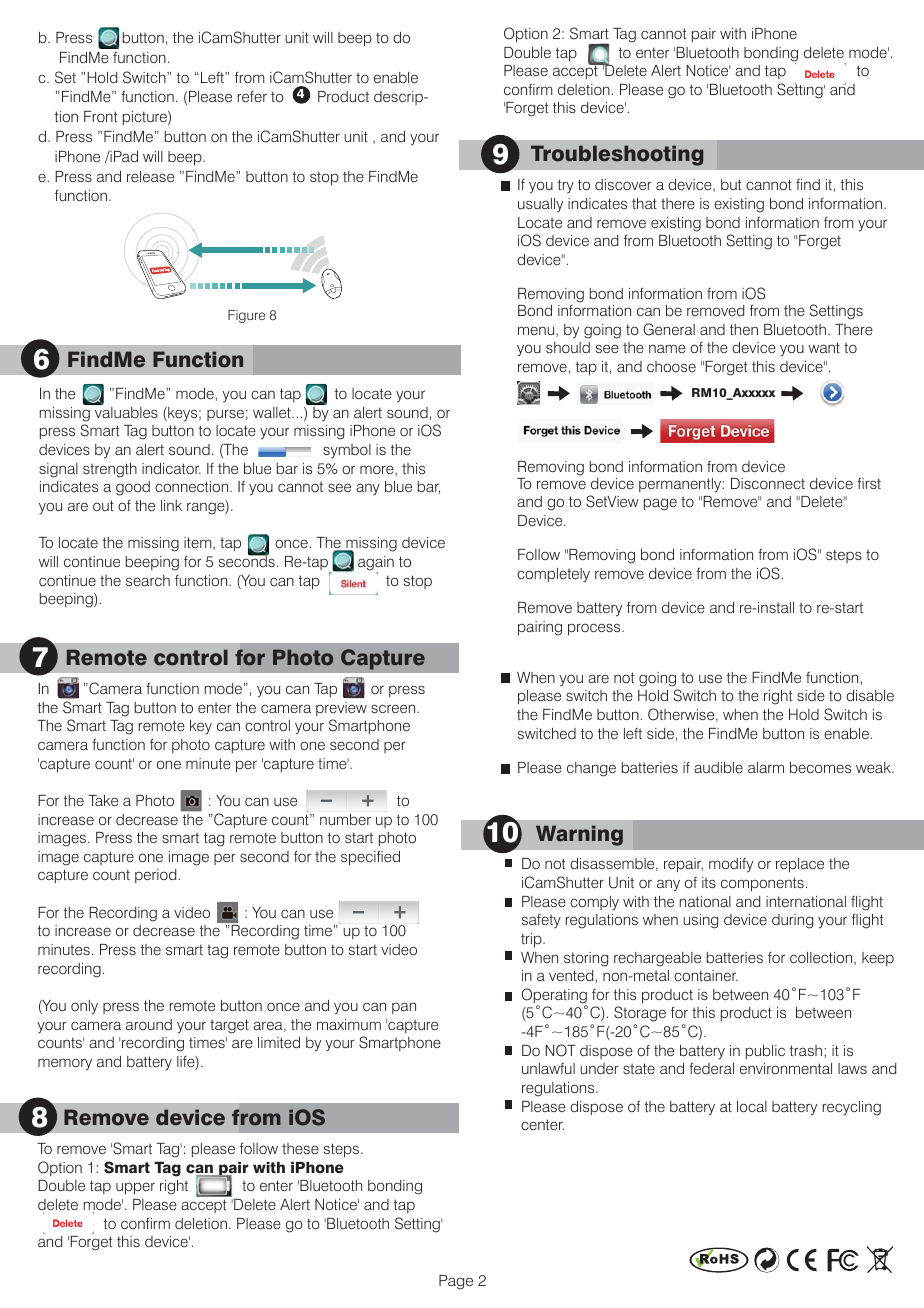  What do you see at coordinates (870, 695) in the screenshot?
I see `disable` at bounding box center [870, 695].
